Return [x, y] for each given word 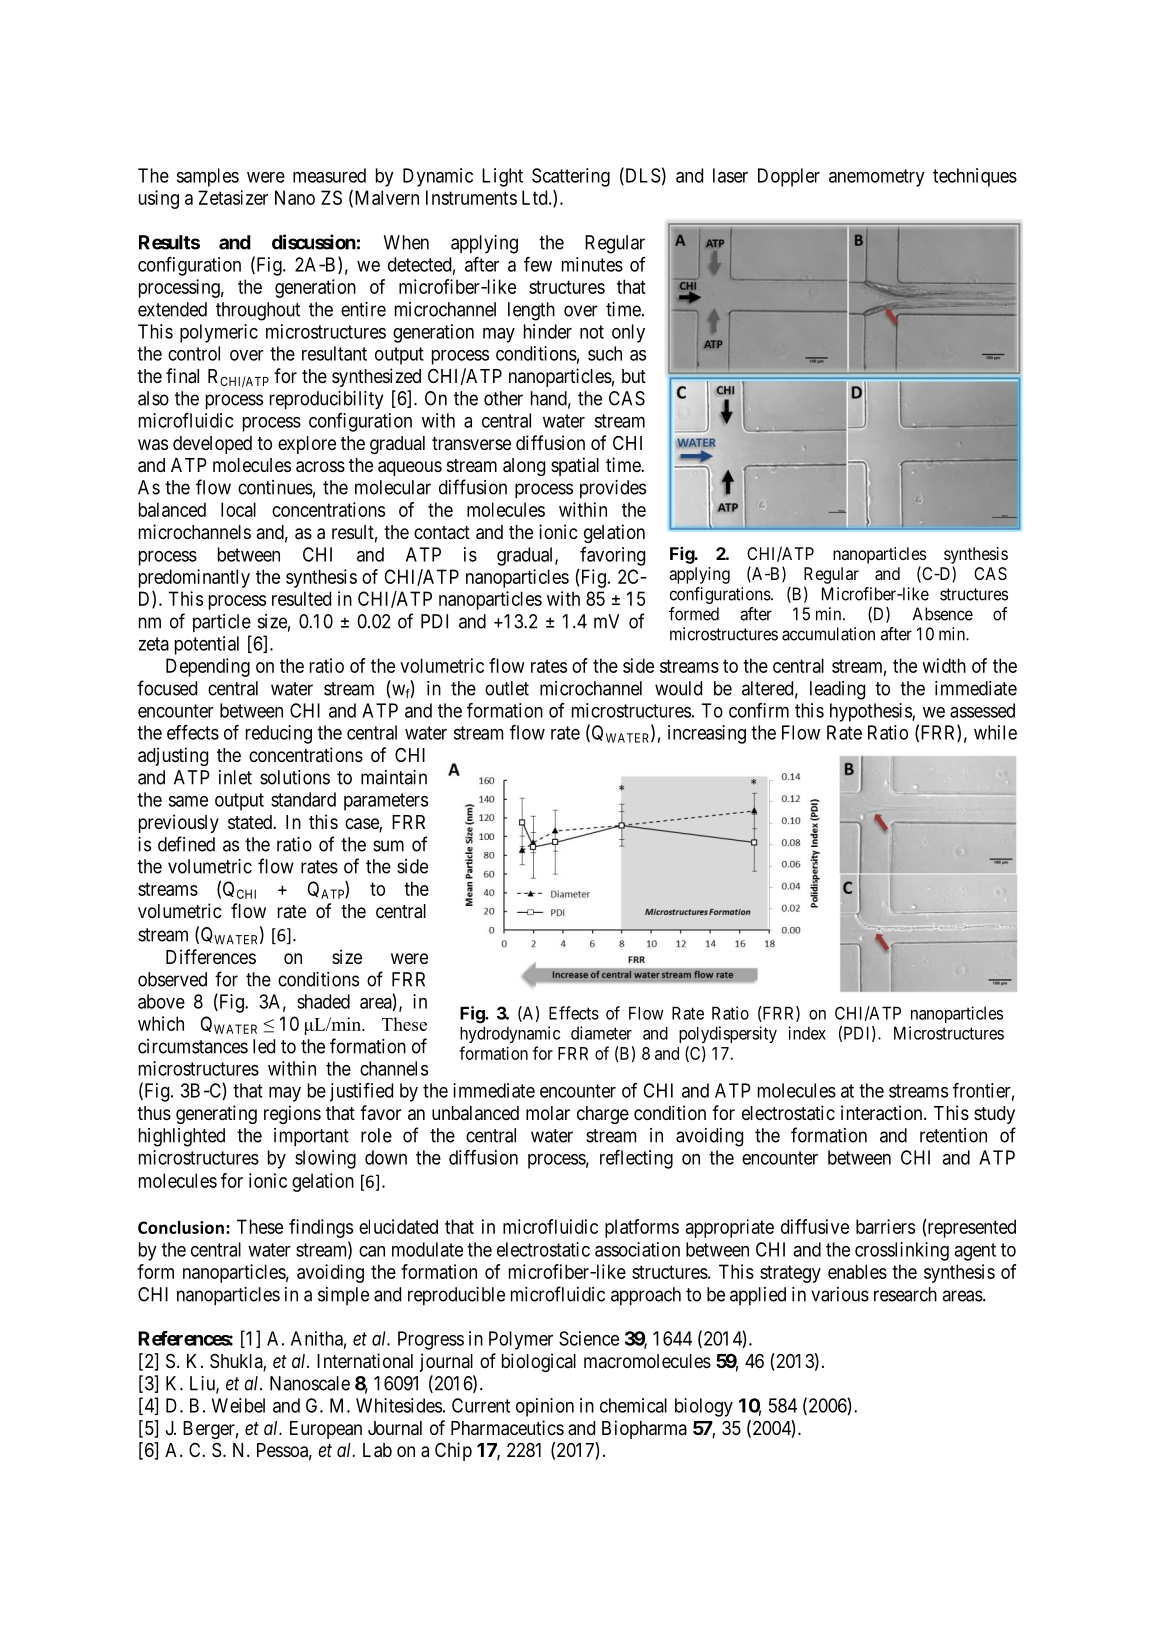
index [807, 1033]
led [264, 1046]
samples [208, 177]
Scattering [571, 177]
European [326, 1430]
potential [207, 645]
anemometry [877, 178]
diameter [601, 1033]
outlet [507, 688]
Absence [943, 614]
